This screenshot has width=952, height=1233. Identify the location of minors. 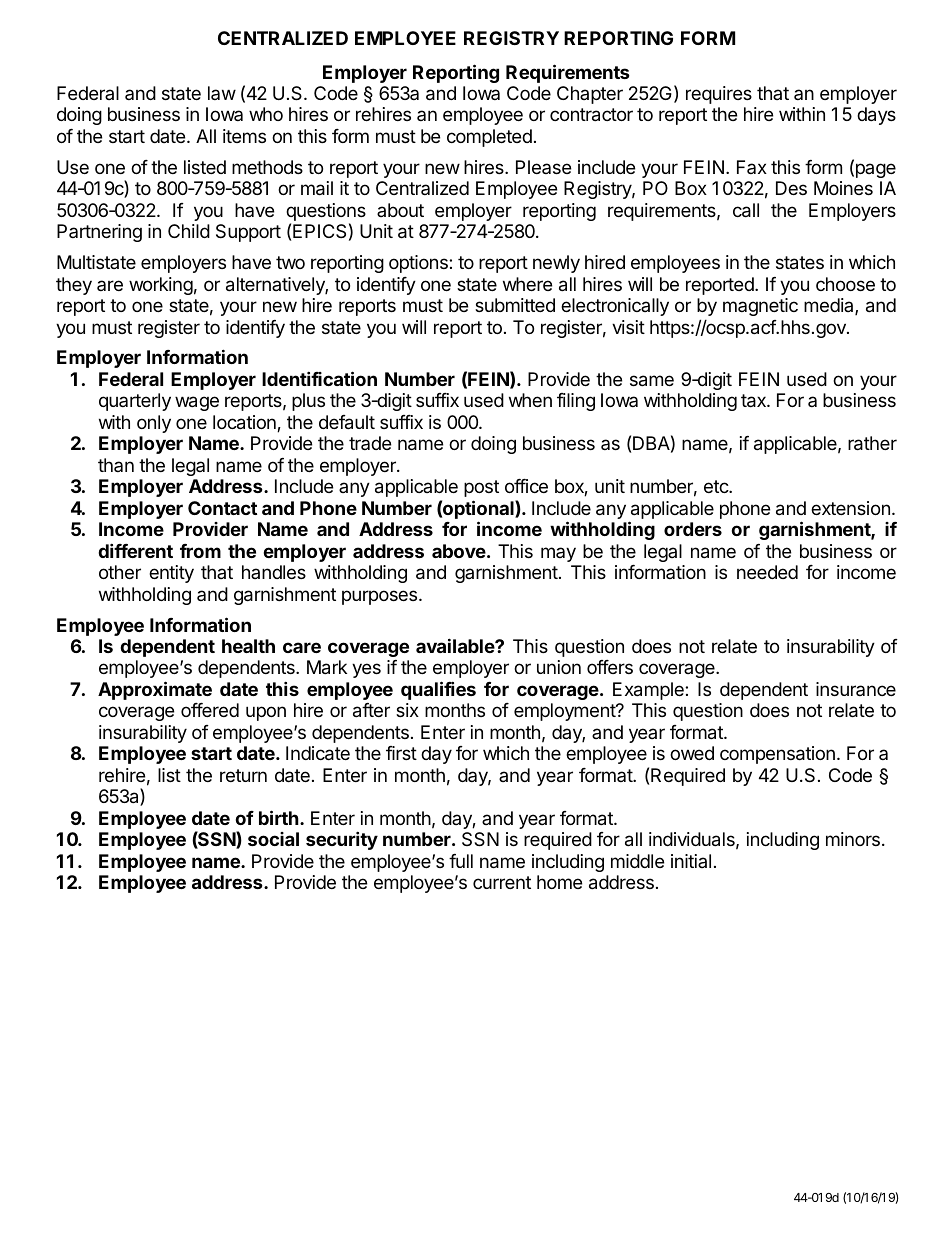
(853, 839).
